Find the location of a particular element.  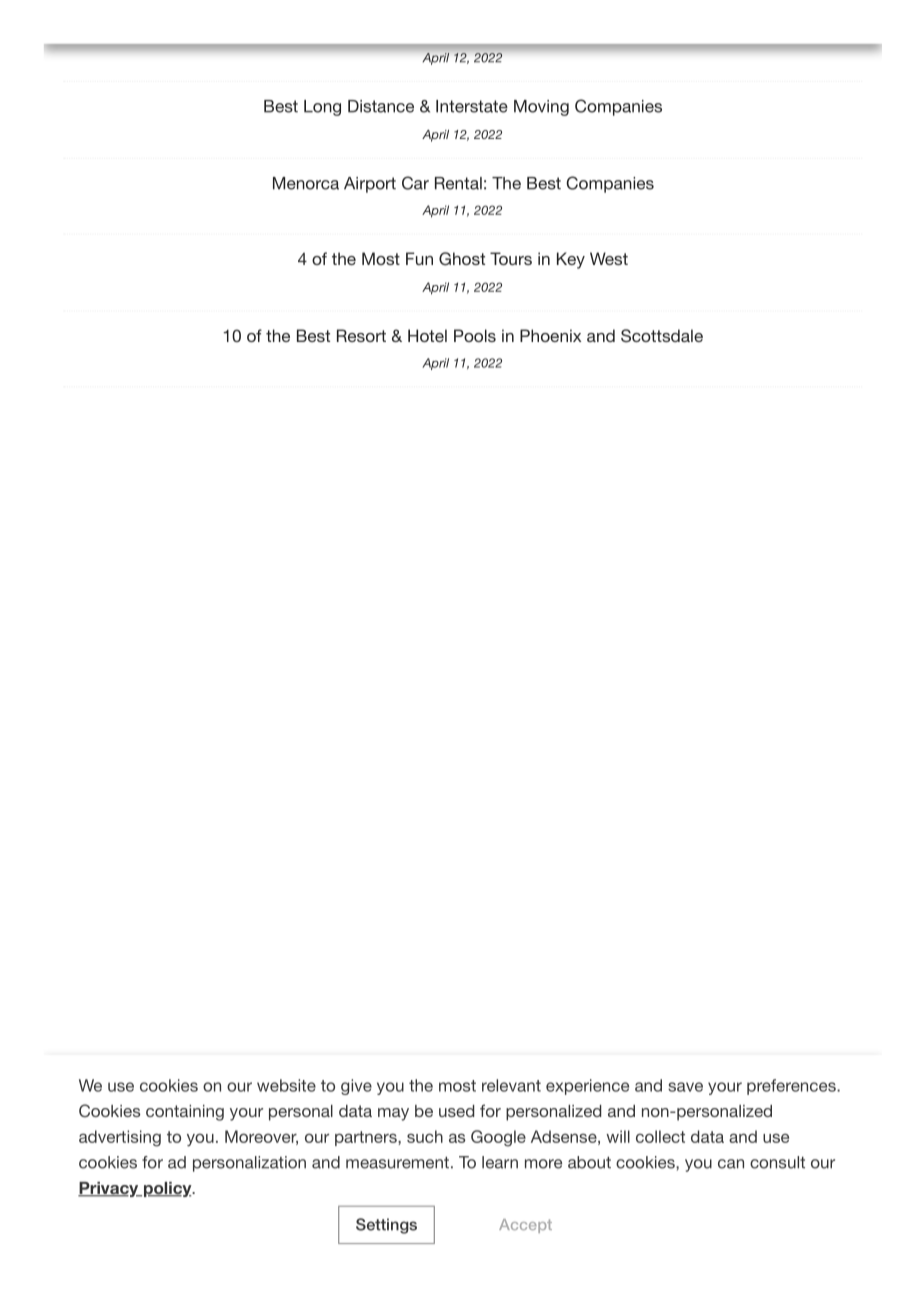

Interstate is located at coordinates (472, 106).
